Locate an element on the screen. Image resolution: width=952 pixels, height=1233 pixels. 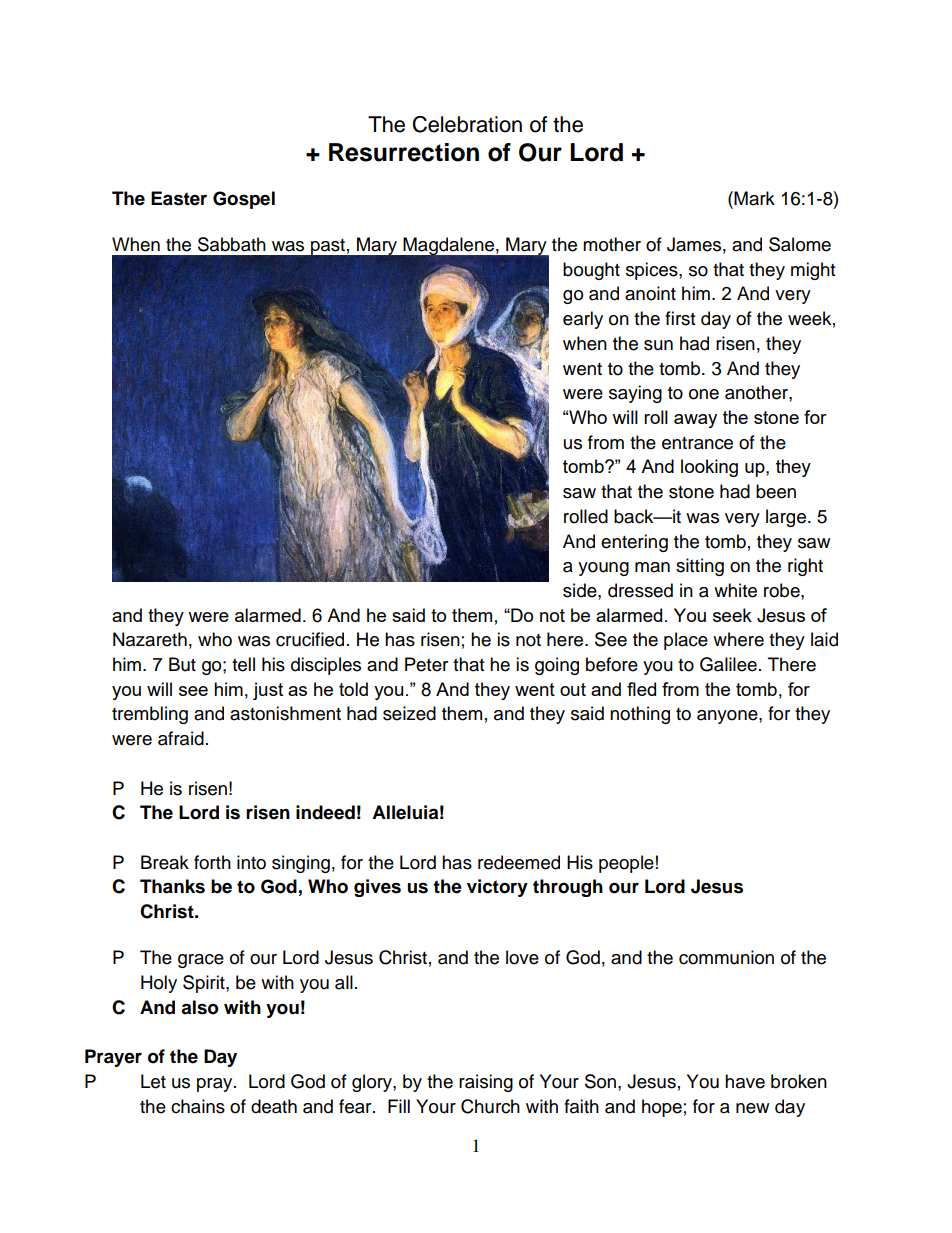
early is located at coordinates (583, 320).
